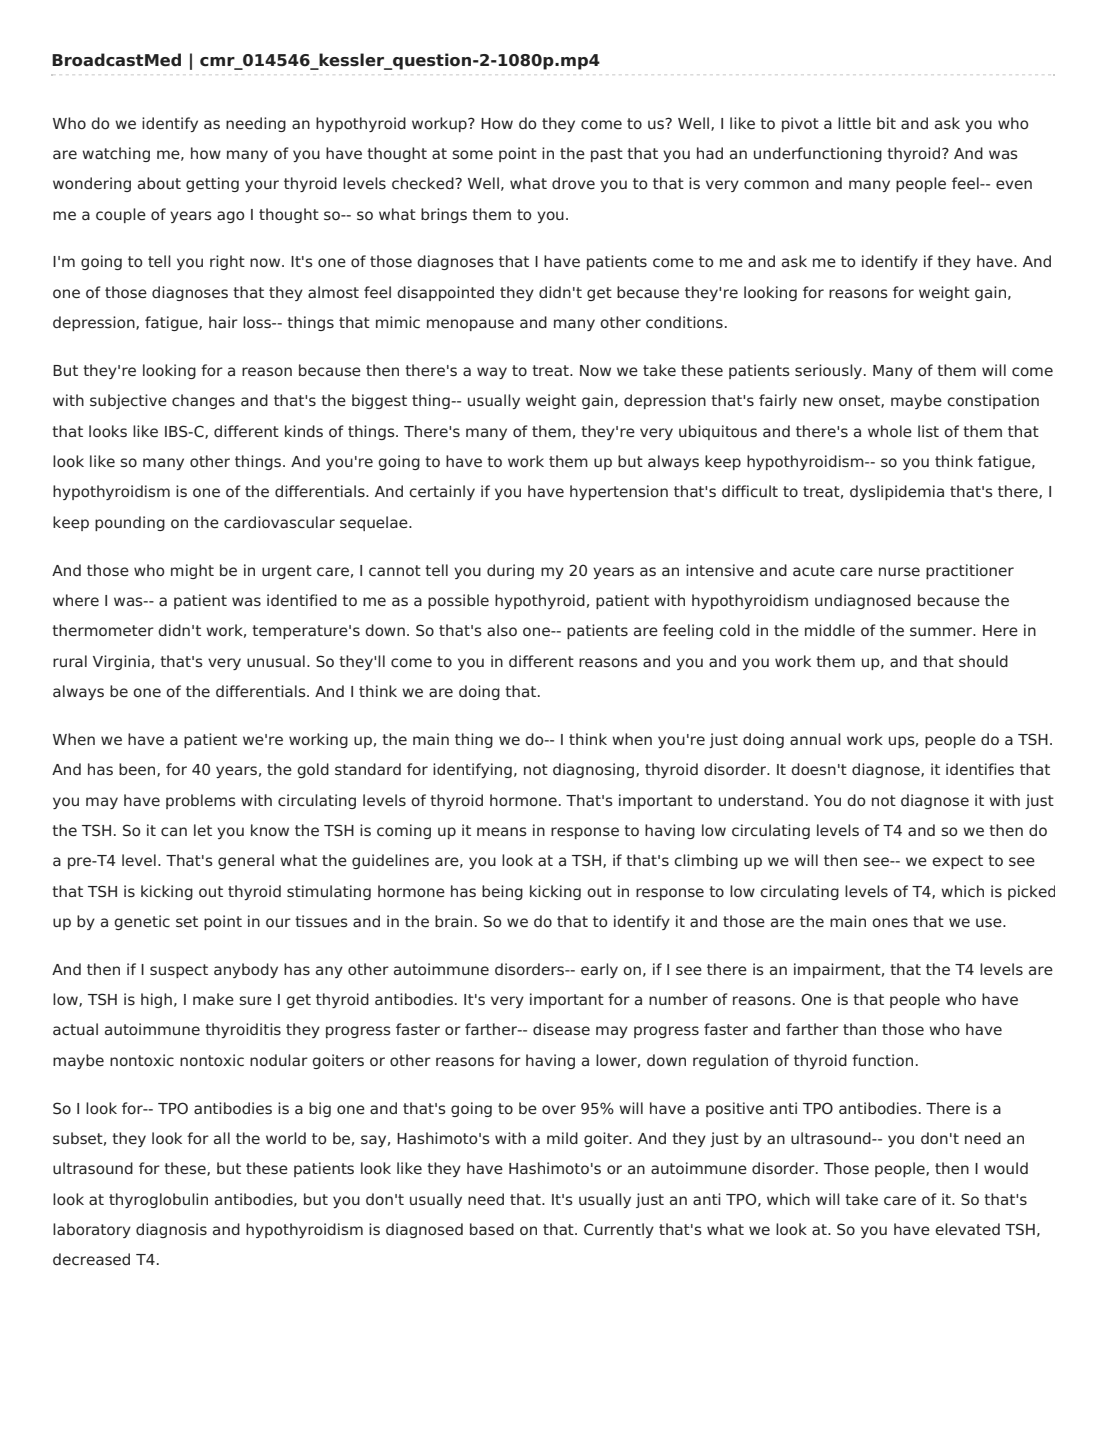 This screenshot has width=1106, height=1432. Describe the element at coordinates (159, 183) in the screenshot. I see `about` at that location.
